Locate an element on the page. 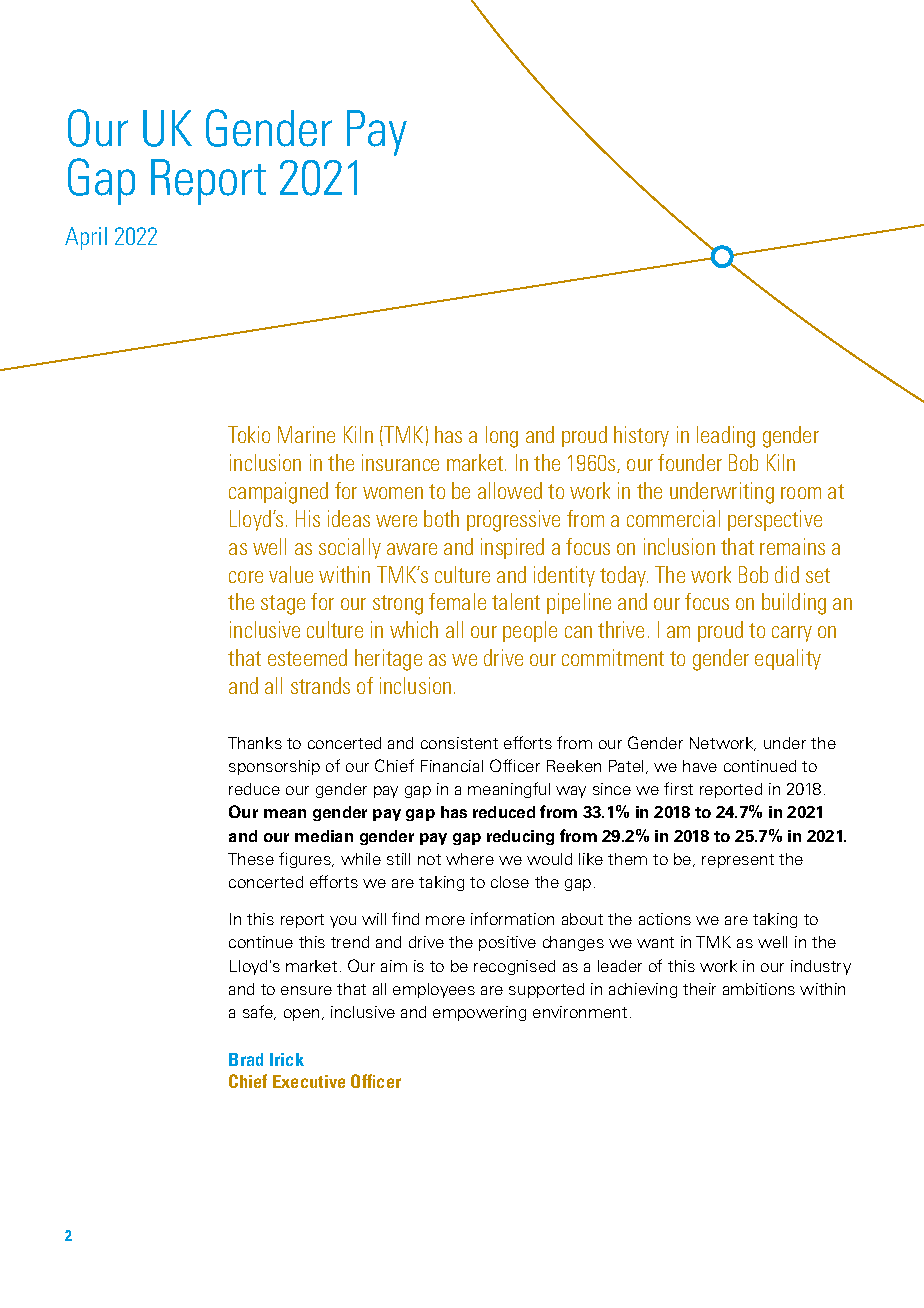 The height and width of the image is (1308, 924). leading is located at coordinates (726, 437).
